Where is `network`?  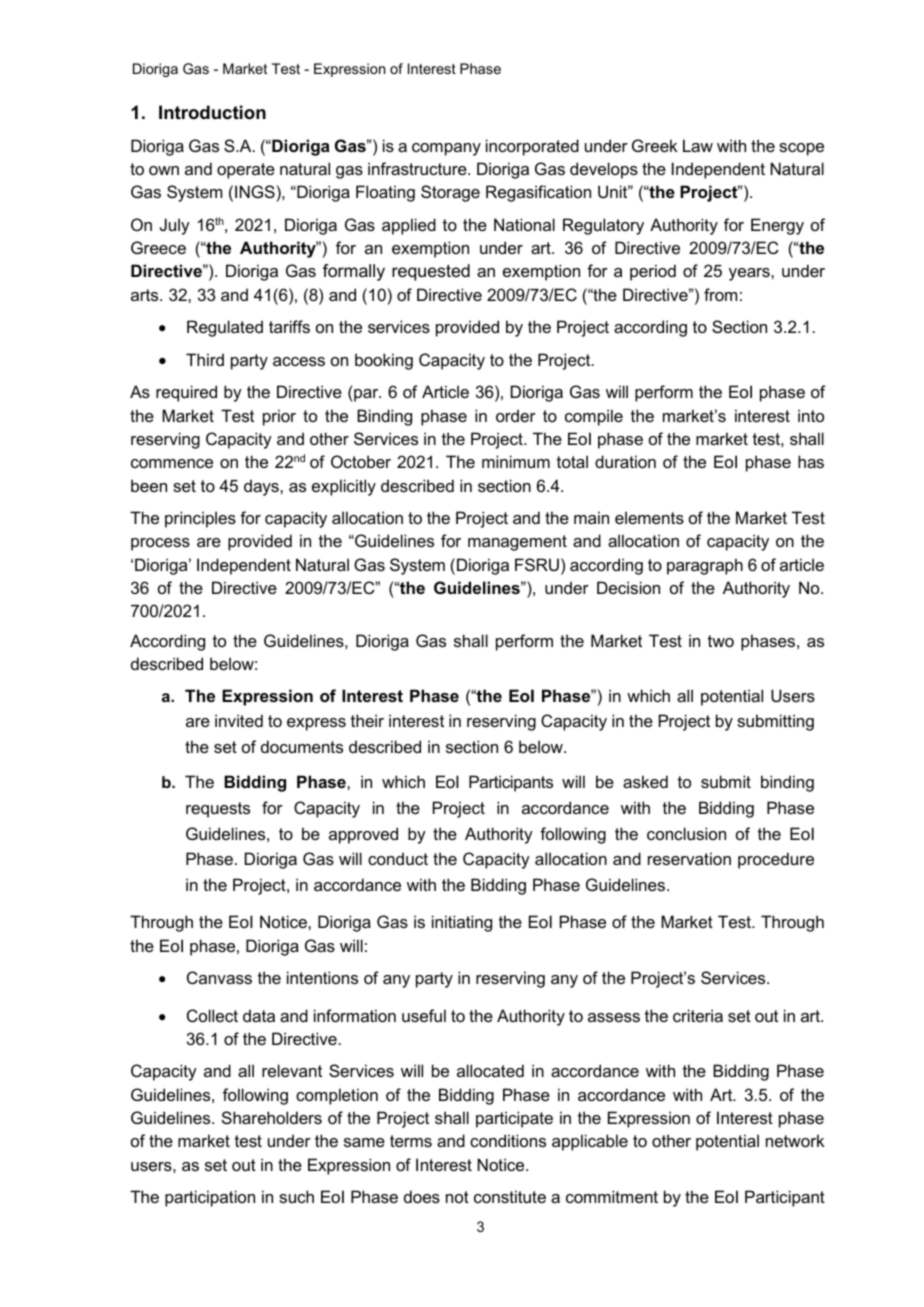 network is located at coordinates (795, 1140).
